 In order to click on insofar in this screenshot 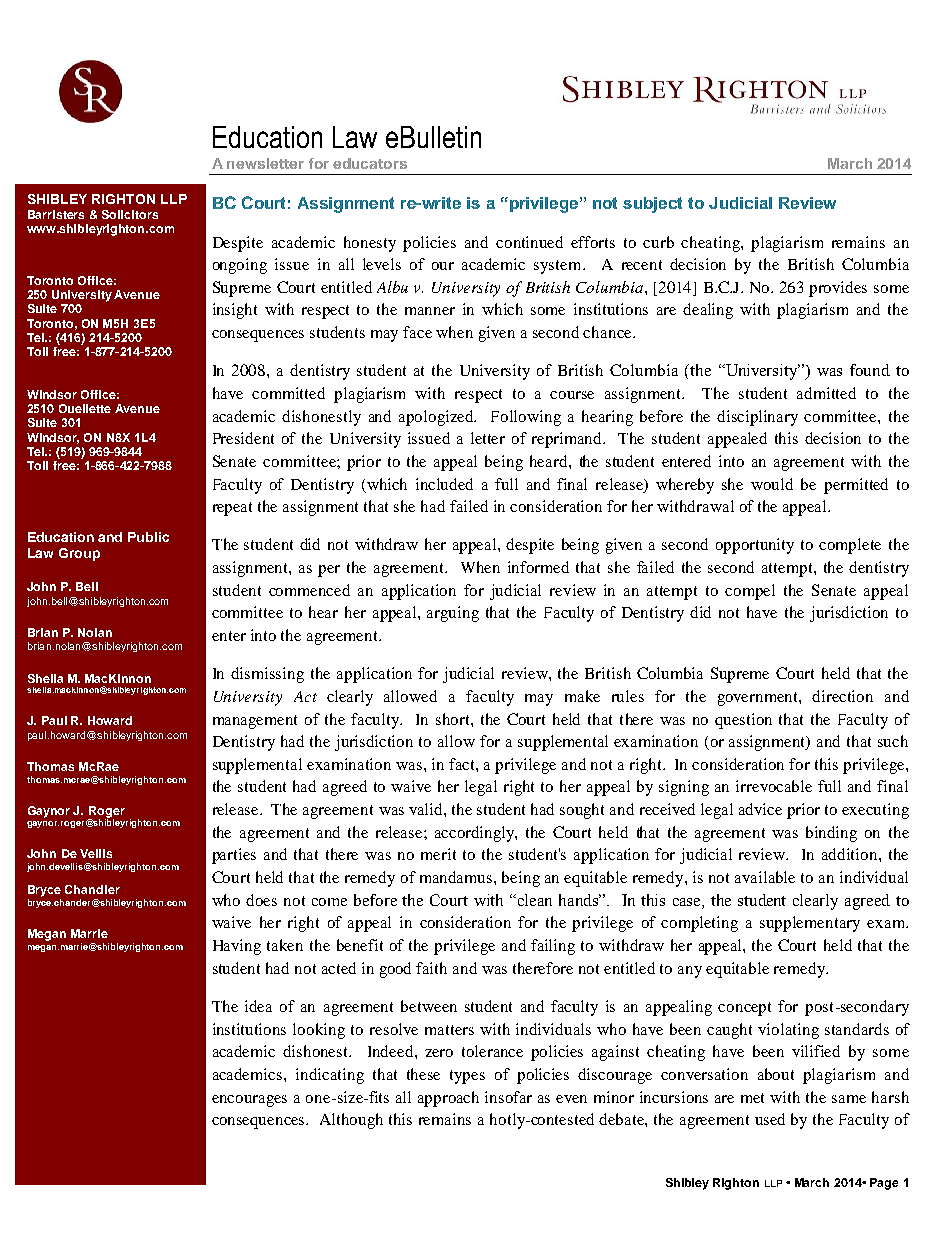, I will do `click(508, 1097)`.
